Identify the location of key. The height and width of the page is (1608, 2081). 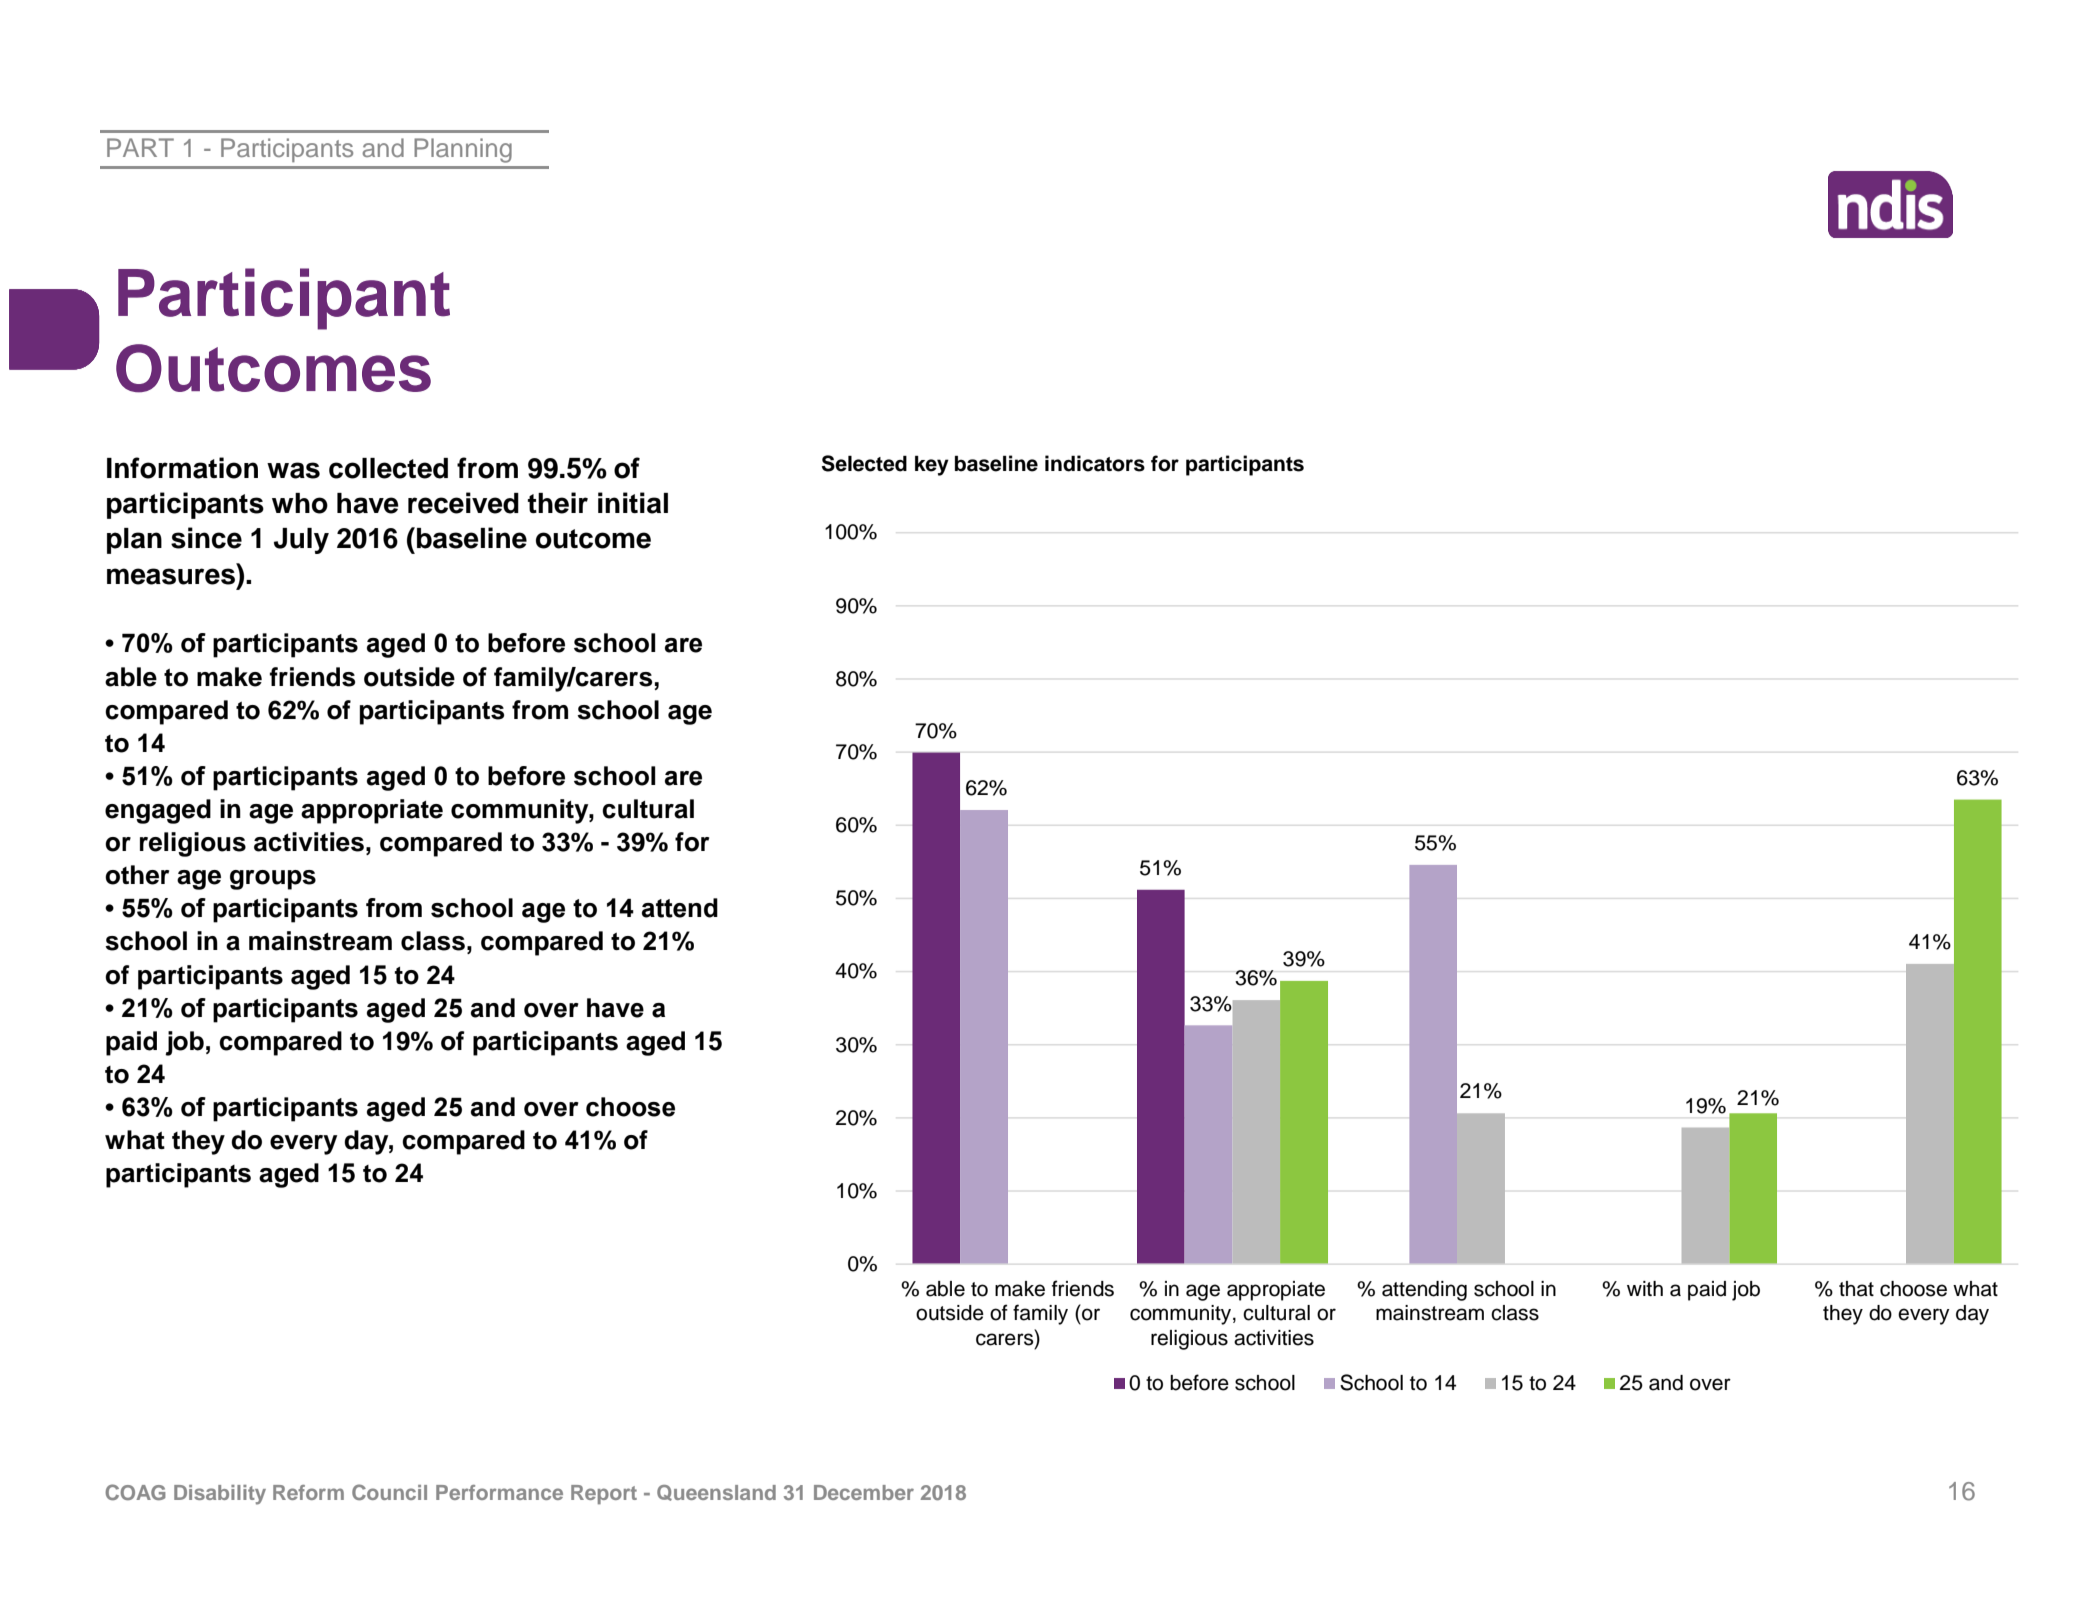
(932, 465).
